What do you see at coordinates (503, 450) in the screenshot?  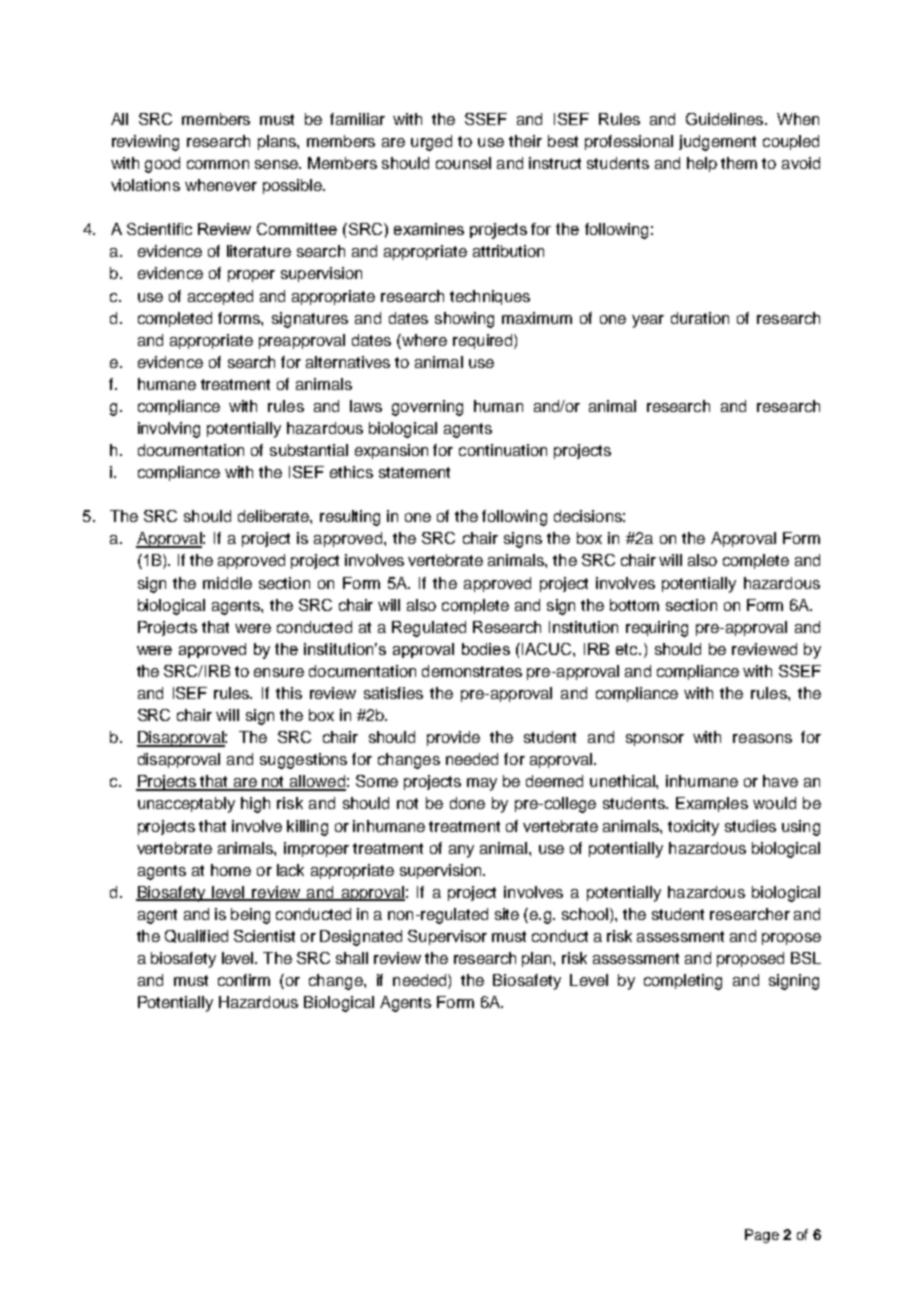 I see `continuation` at bounding box center [503, 450].
